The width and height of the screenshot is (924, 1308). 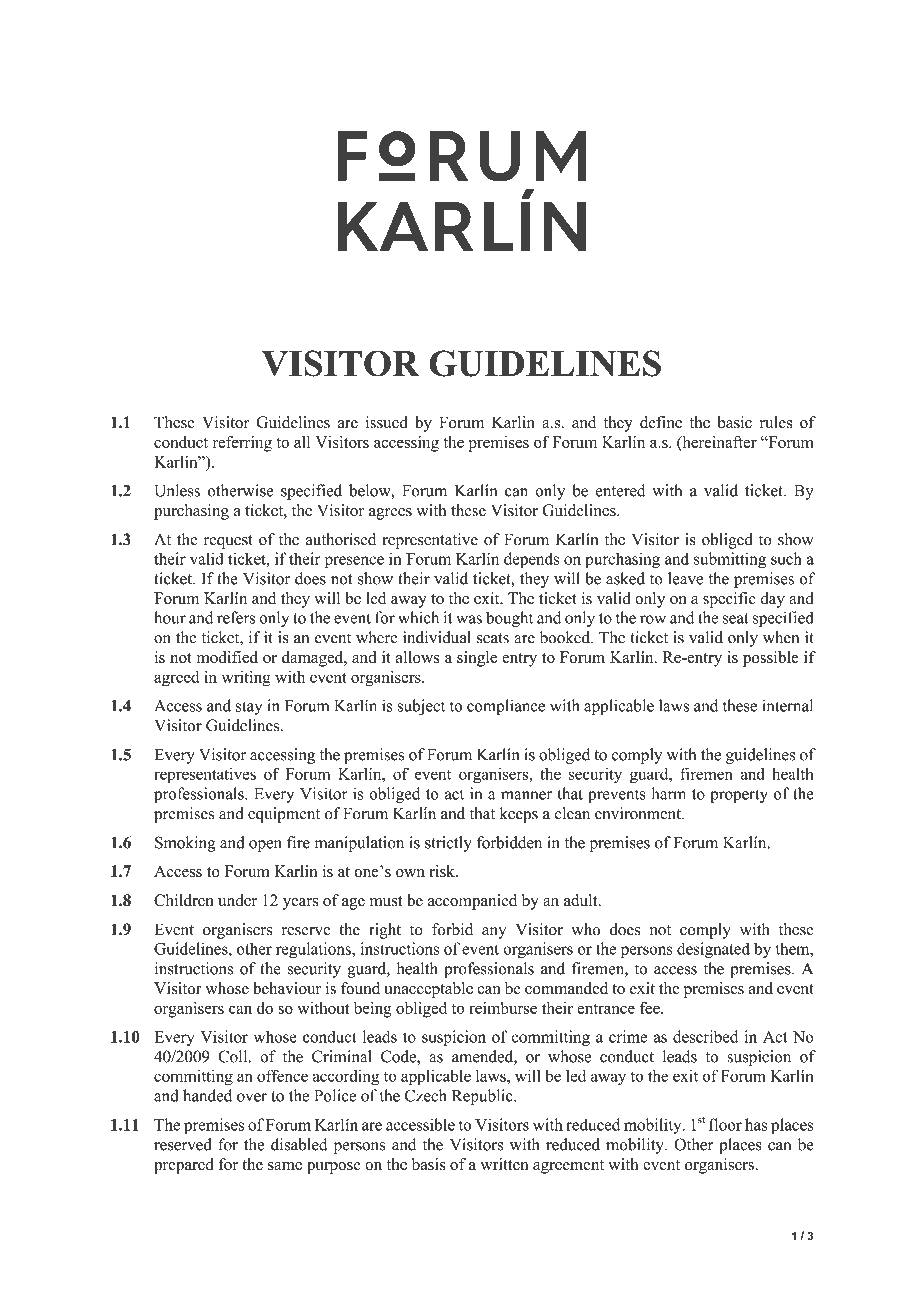 What do you see at coordinates (242, 444) in the screenshot?
I see `referring` at bounding box center [242, 444].
